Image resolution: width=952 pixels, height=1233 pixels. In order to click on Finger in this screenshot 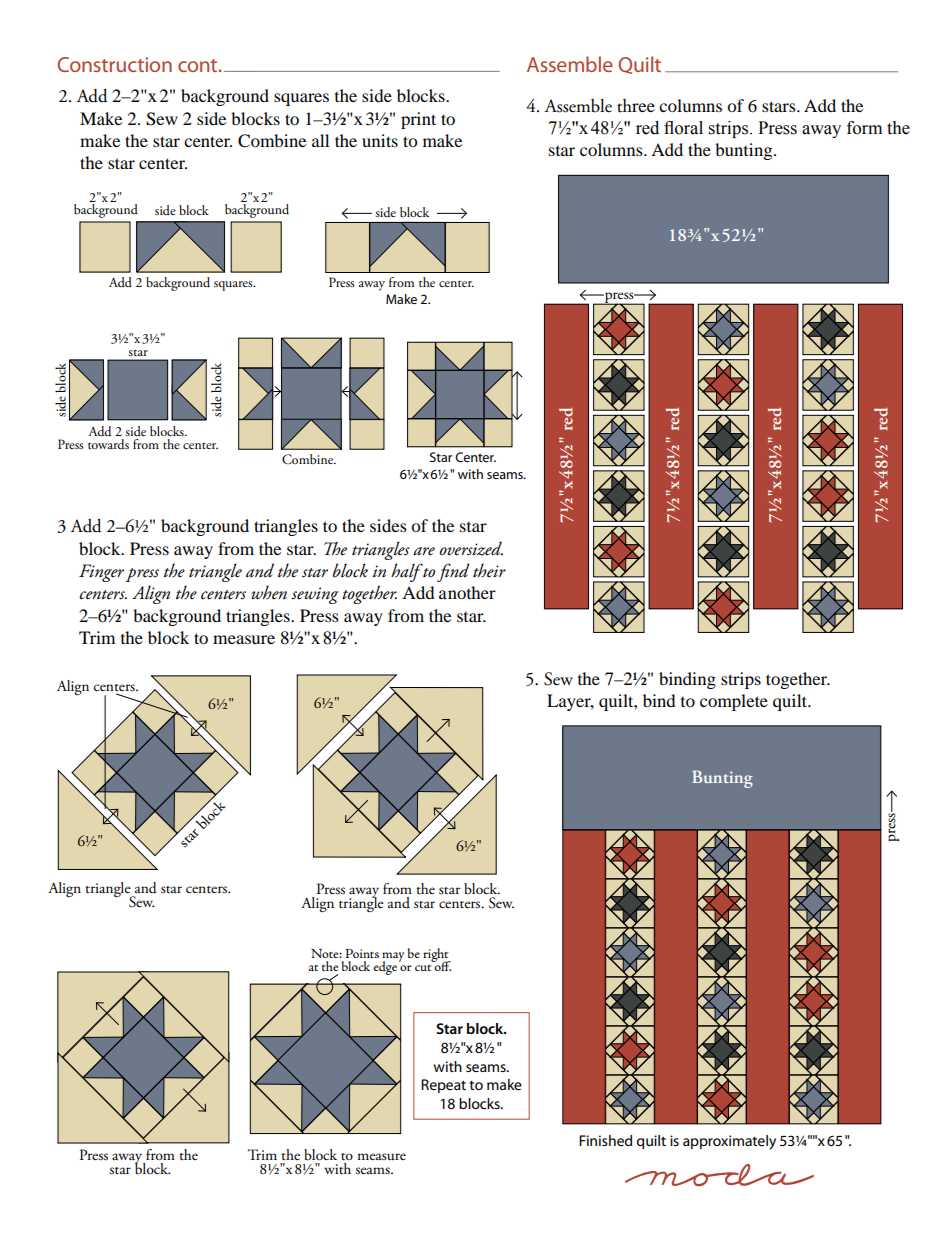, I will do `click(101, 573)`.
